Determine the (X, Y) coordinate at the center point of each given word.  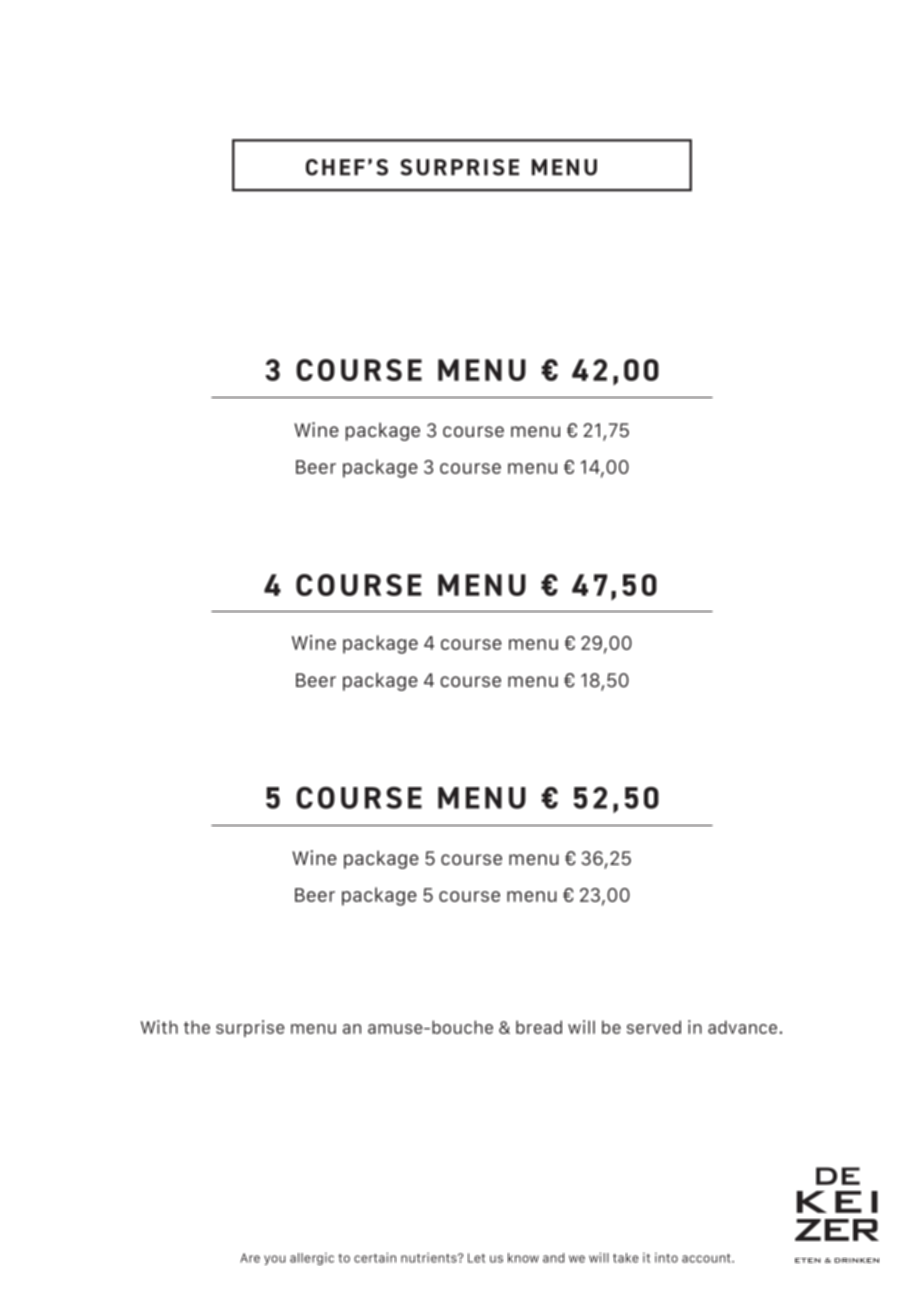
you (274, 1260)
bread (539, 1027)
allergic (312, 1259)
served (654, 1027)
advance (744, 1027)
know (523, 1258)
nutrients (430, 1258)
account (707, 1258)
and (553, 1258)
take (626, 1258)
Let (476, 1258)
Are (250, 1258)
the (197, 1027)
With (159, 1027)
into (666, 1258)
